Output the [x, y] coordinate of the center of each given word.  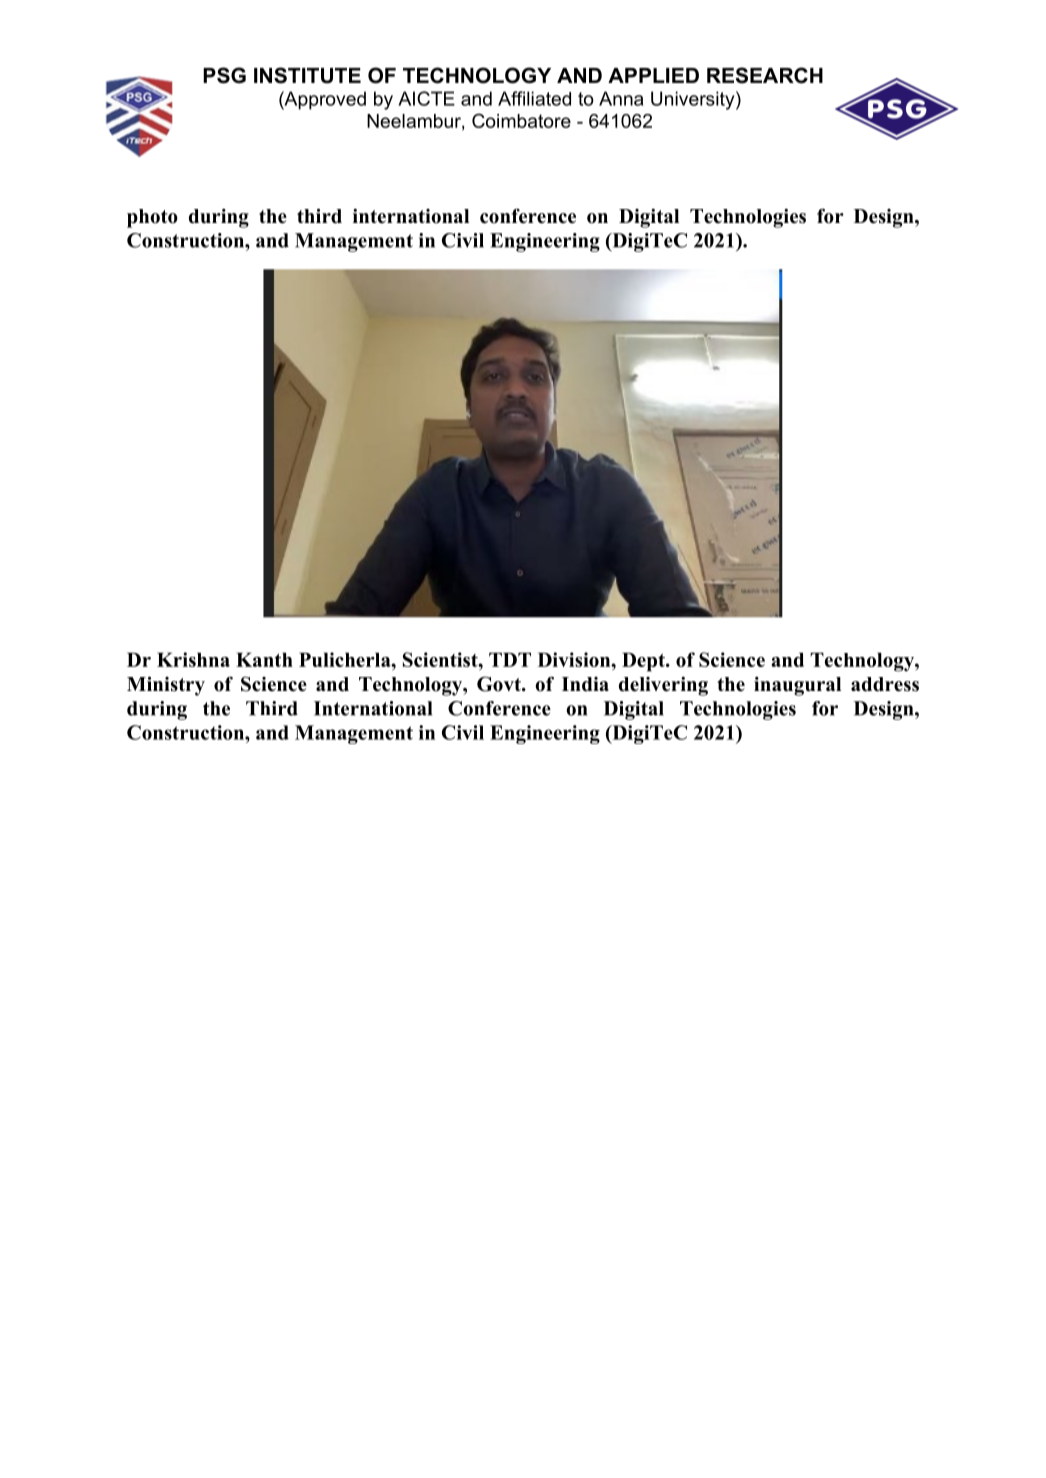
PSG [224, 75]
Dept [644, 662]
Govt [500, 684]
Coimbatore [521, 120]
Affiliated [534, 98]
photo [152, 218]
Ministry [166, 686]
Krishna [193, 659]
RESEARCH [765, 75]
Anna [621, 98]
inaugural [797, 686]
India [585, 684]
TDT [510, 659]
